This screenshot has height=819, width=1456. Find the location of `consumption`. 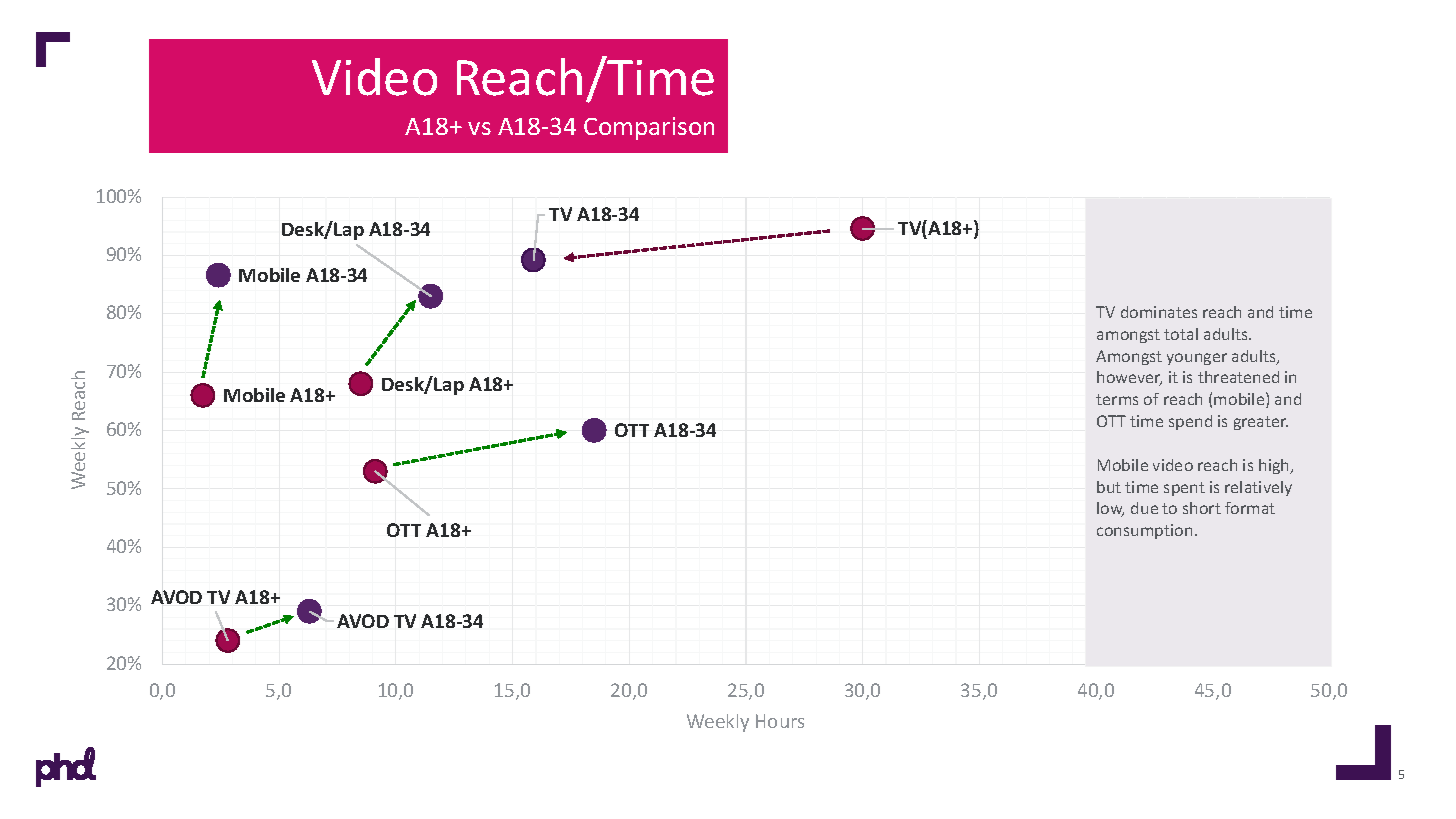

consumption is located at coordinates (1144, 531).
